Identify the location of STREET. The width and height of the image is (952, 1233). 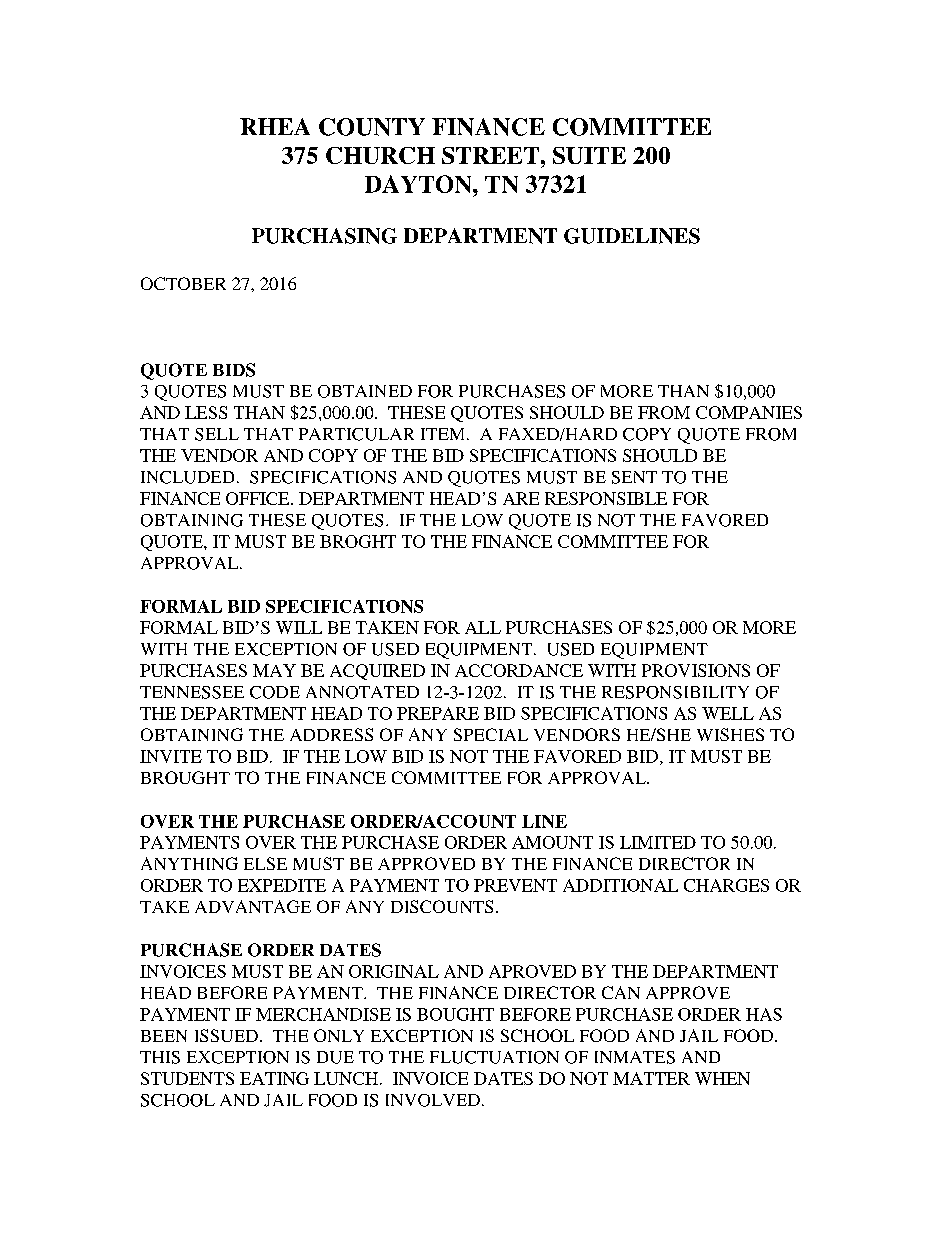
(490, 155).
